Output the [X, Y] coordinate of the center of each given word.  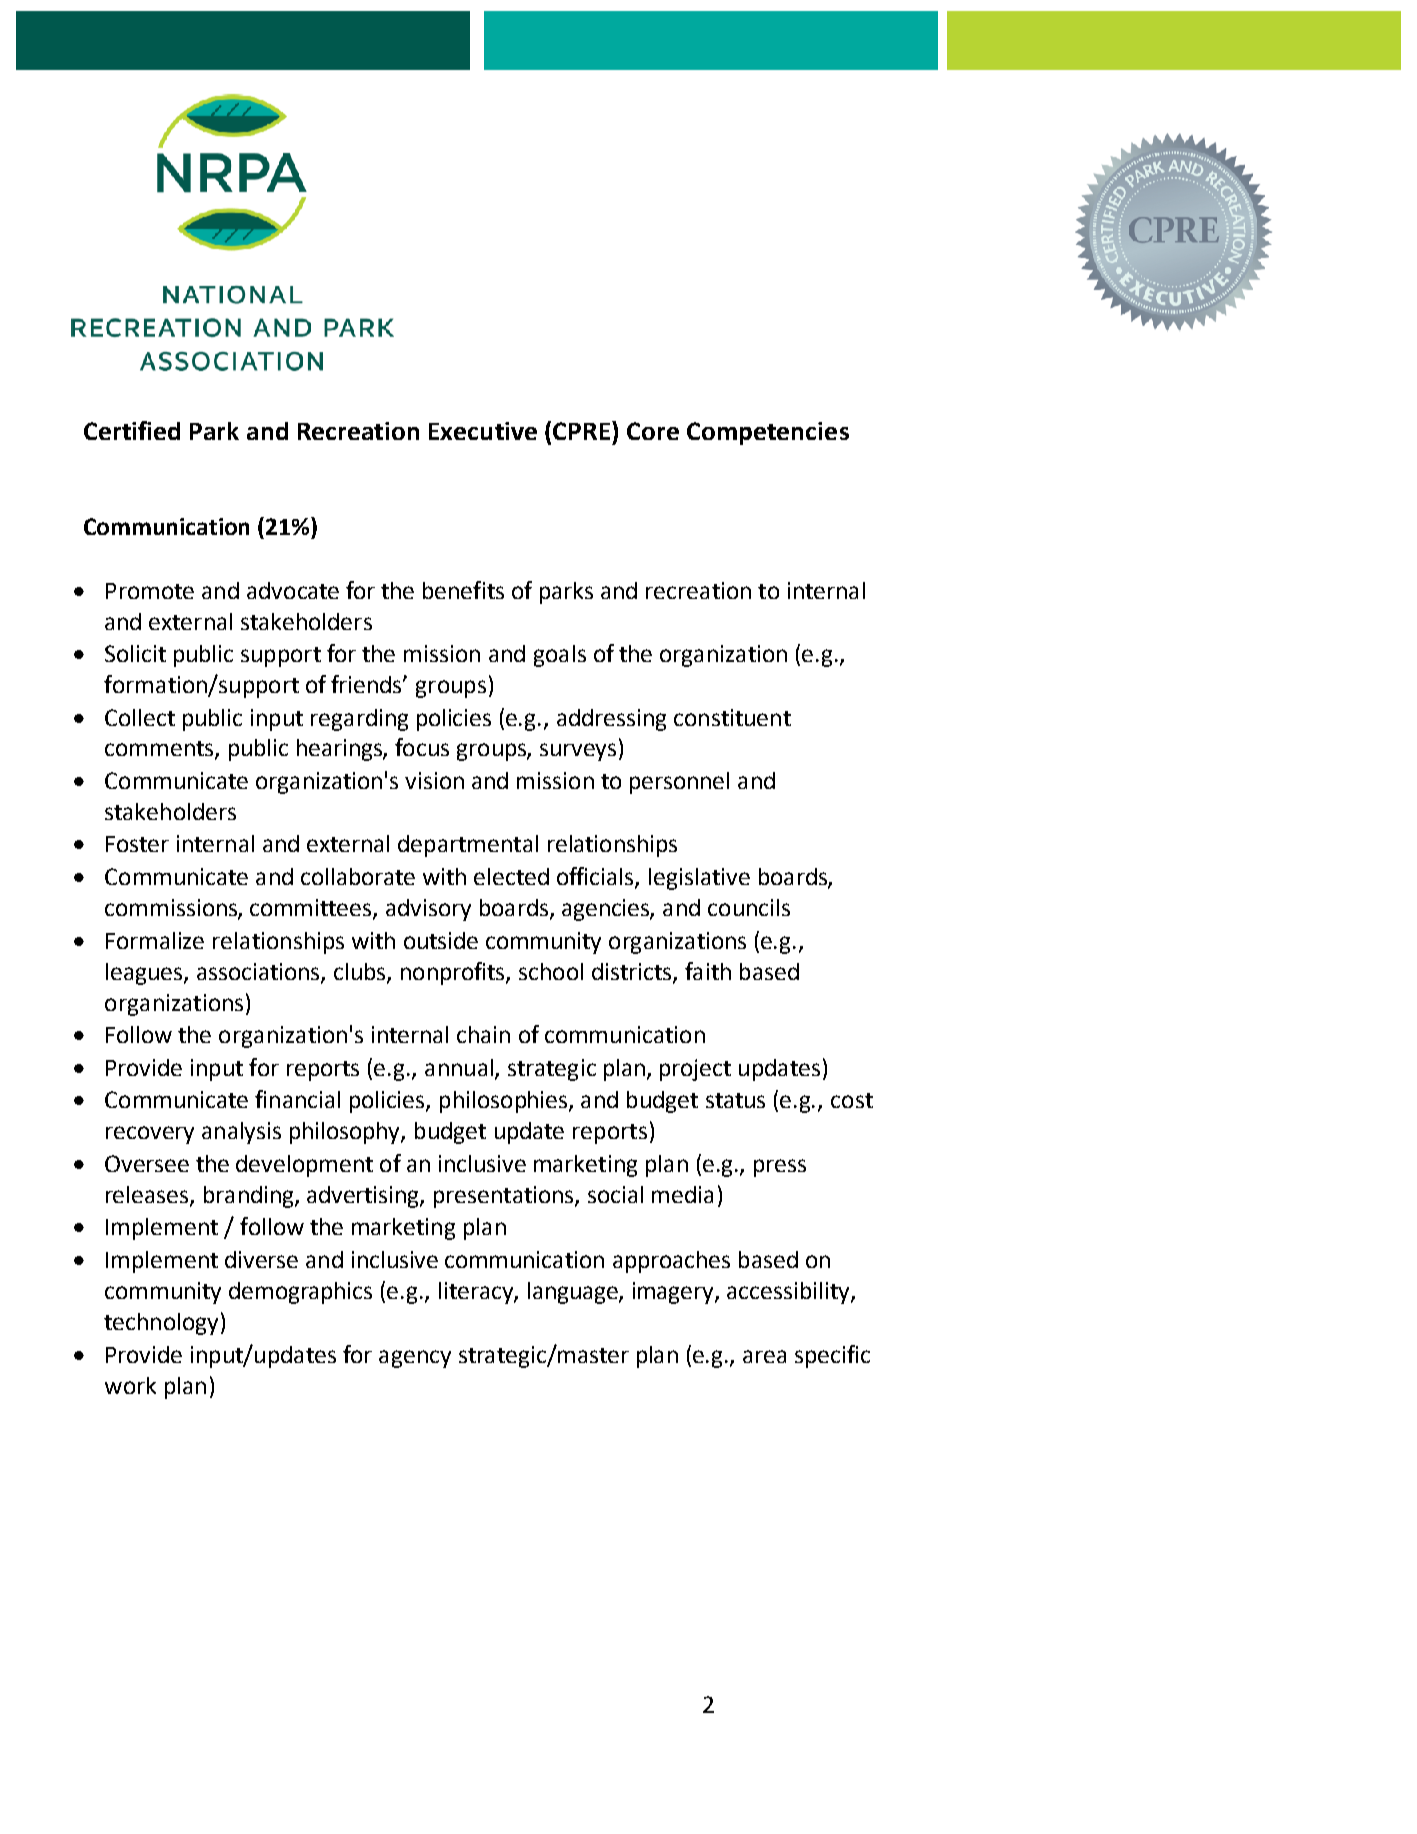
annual [460, 1069]
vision [434, 780]
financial [297, 1099]
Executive [483, 431]
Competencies [768, 433]
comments [160, 750]
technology [161, 1324]
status [735, 1100]
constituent [732, 717]
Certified [132, 430]
